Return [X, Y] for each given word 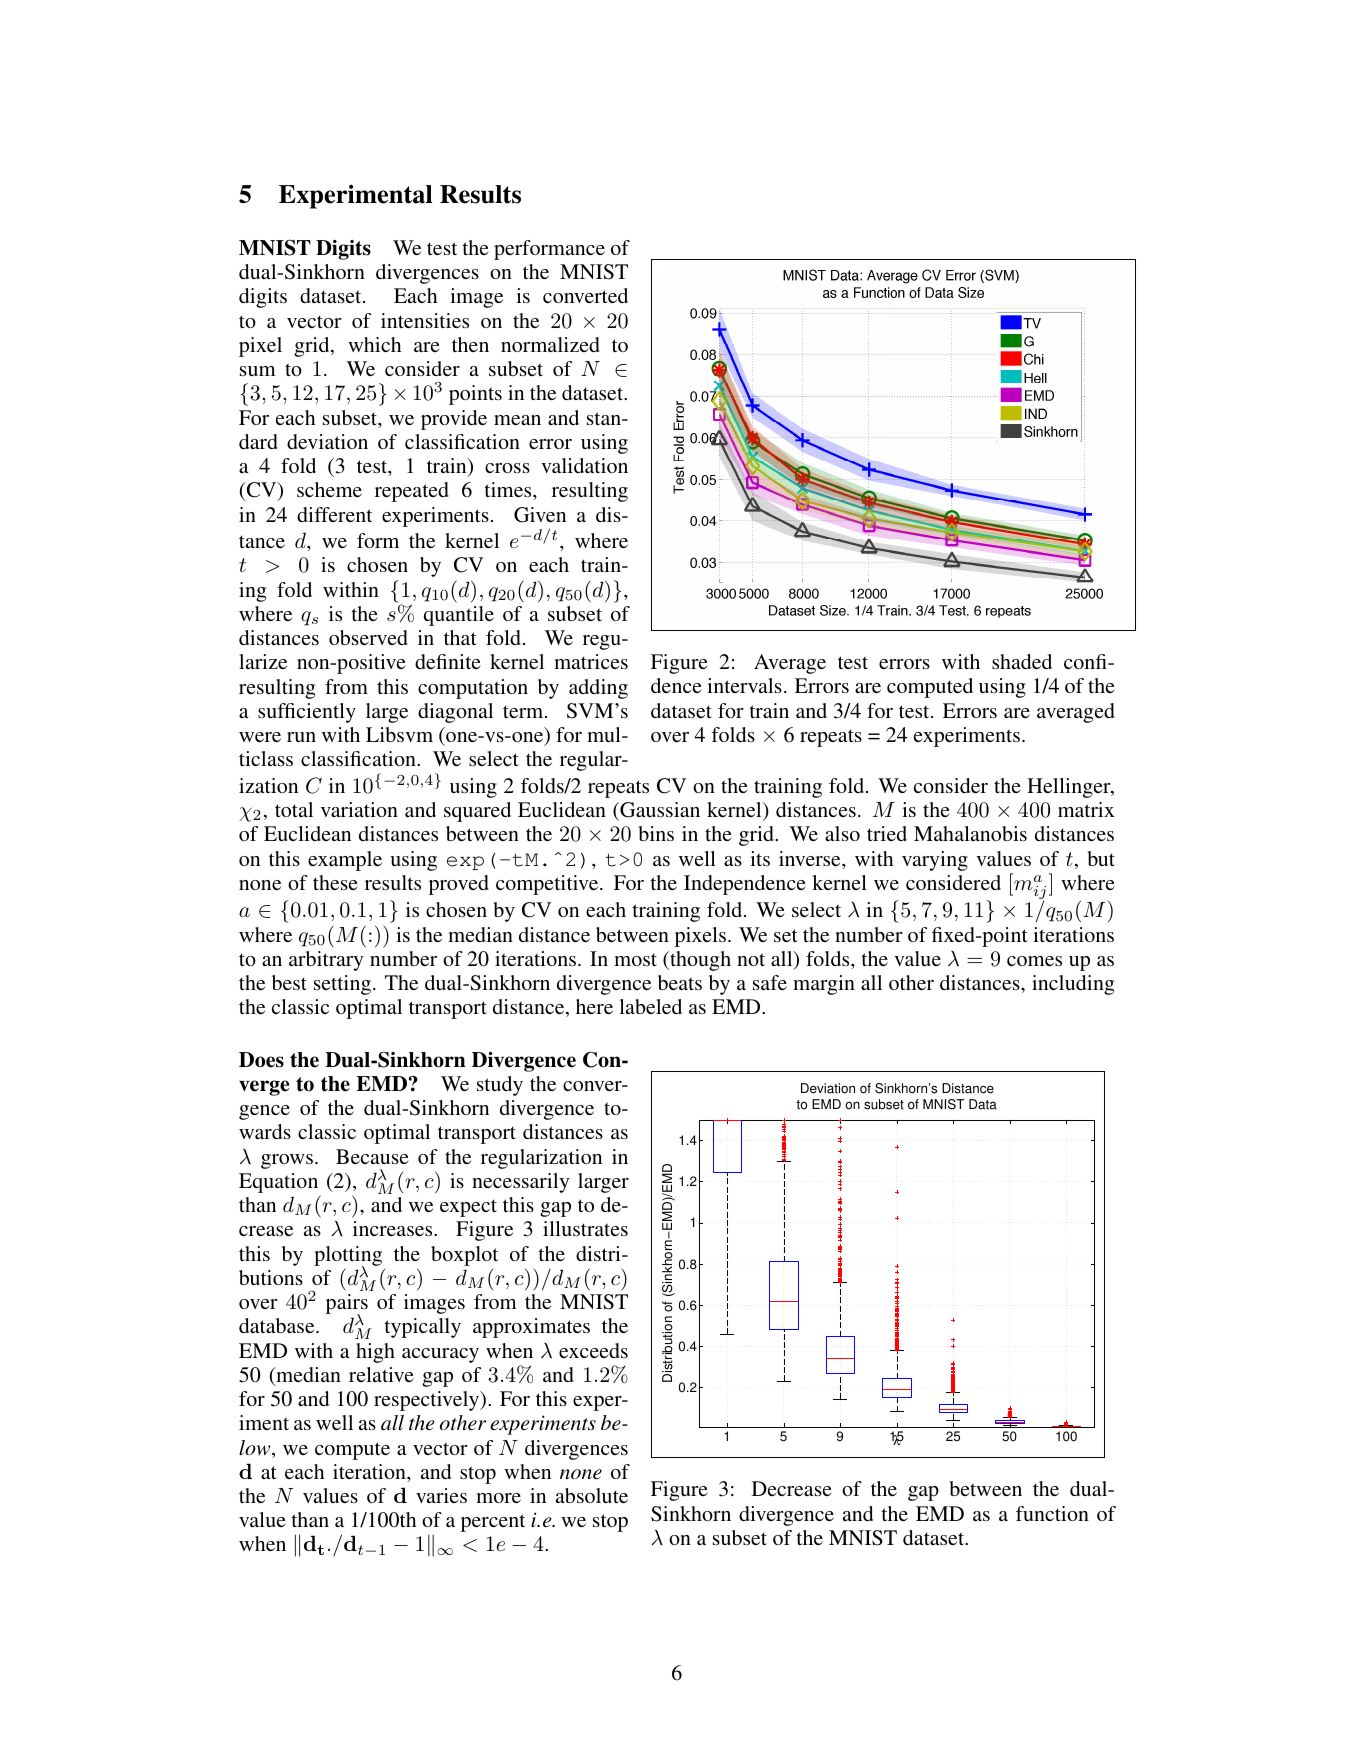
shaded [1022, 661]
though [699, 961]
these [335, 882]
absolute [592, 1495]
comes [1034, 961]
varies [441, 1495]
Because [372, 1156]
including [1073, 985]
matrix [1086, 809]
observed [368, 637]
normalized [550, 344]
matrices [591, 661]
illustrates [585, 1228]
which [374, 344]
